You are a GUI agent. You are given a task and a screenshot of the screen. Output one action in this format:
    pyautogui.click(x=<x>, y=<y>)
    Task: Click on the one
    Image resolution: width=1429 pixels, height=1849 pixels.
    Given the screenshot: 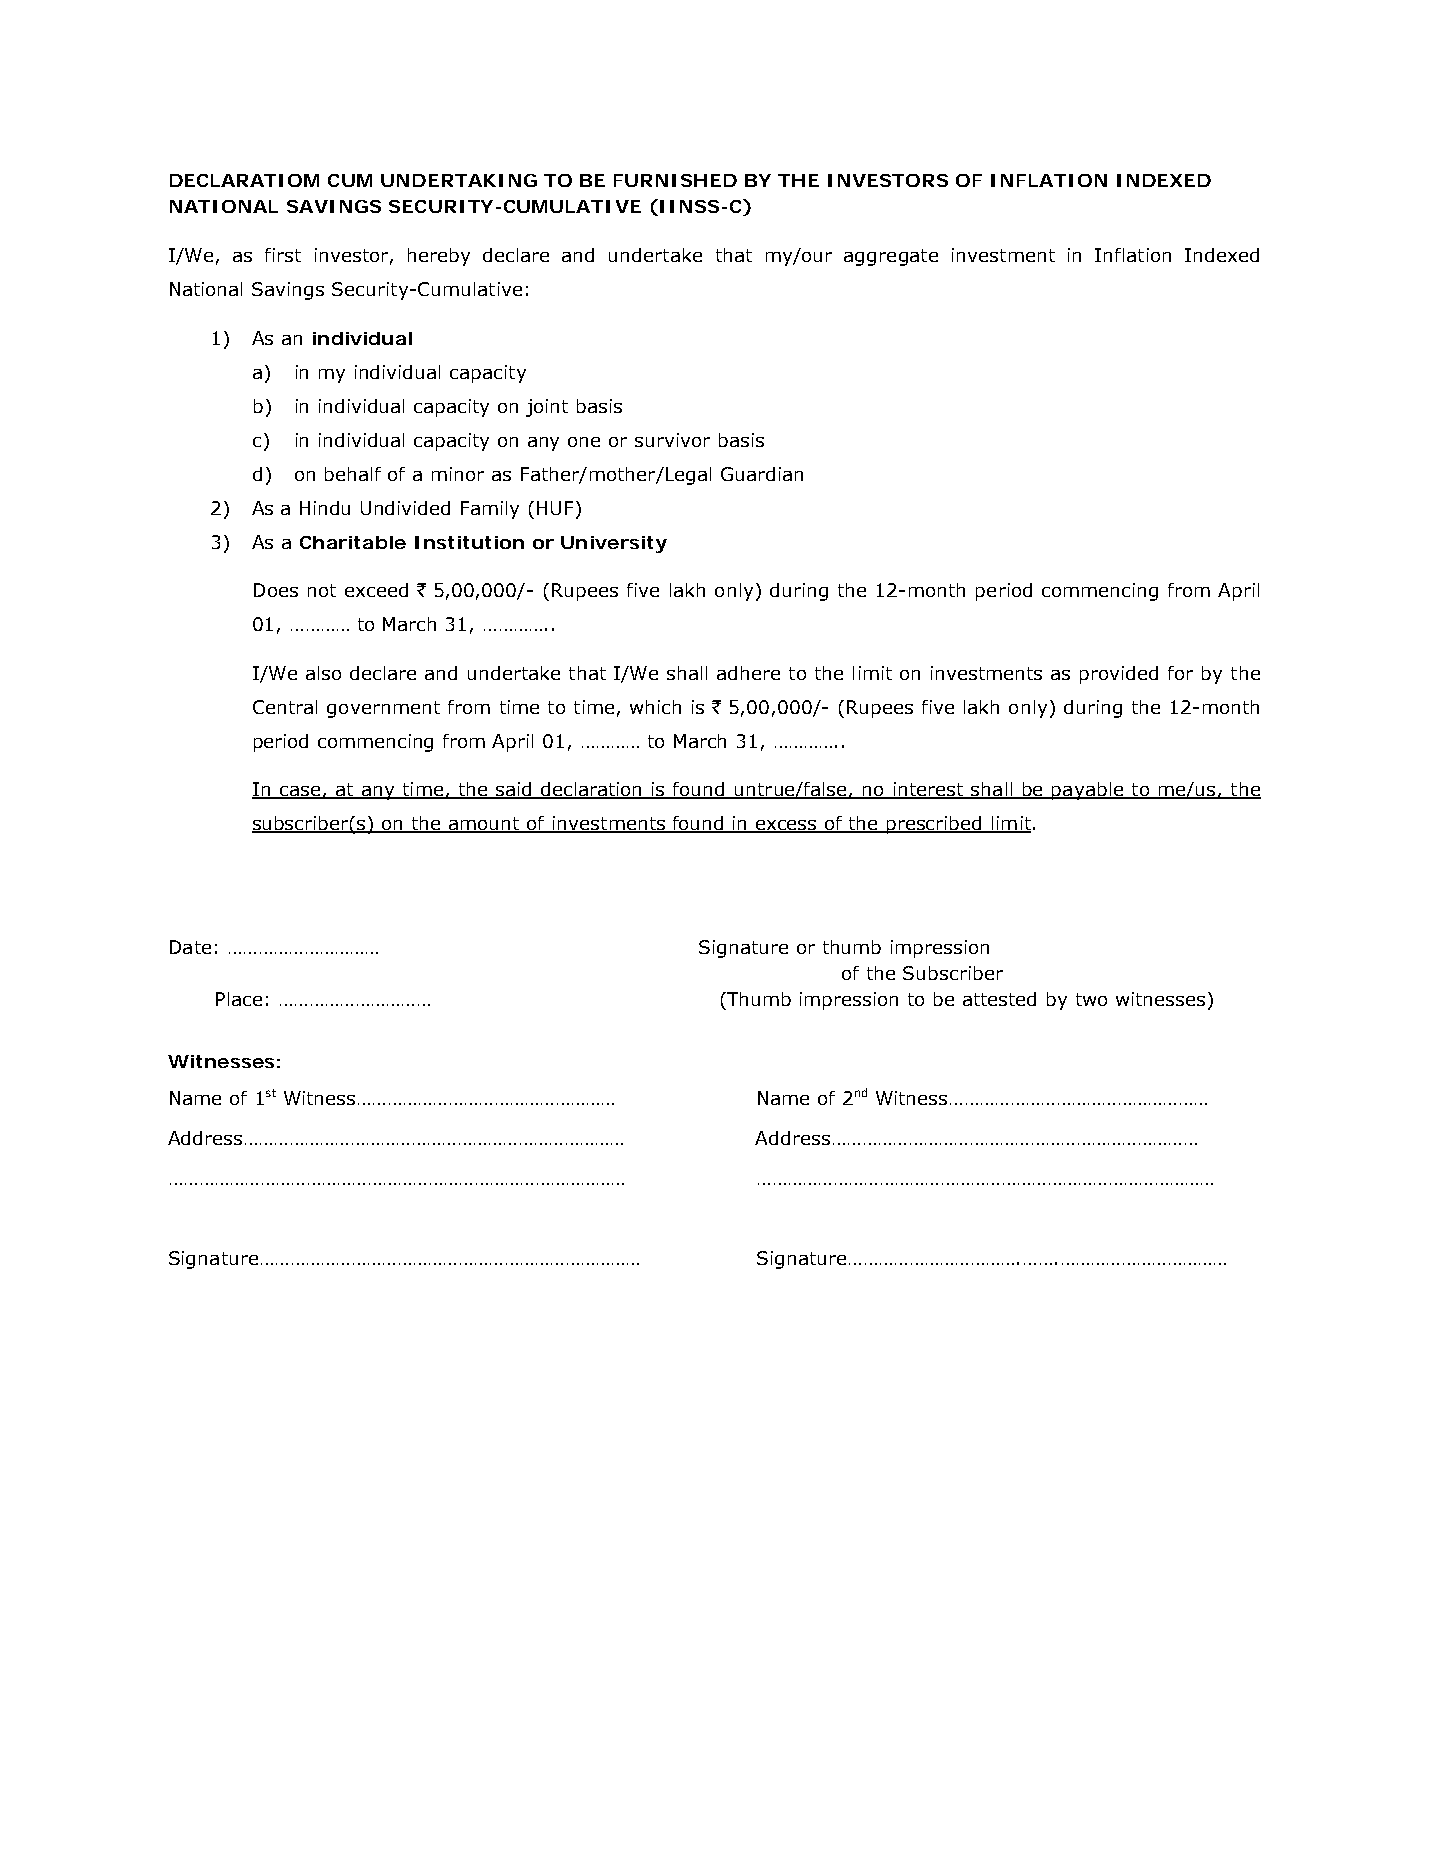 What is the action you would take?
    pyautogui.click(x=584, y=442)
